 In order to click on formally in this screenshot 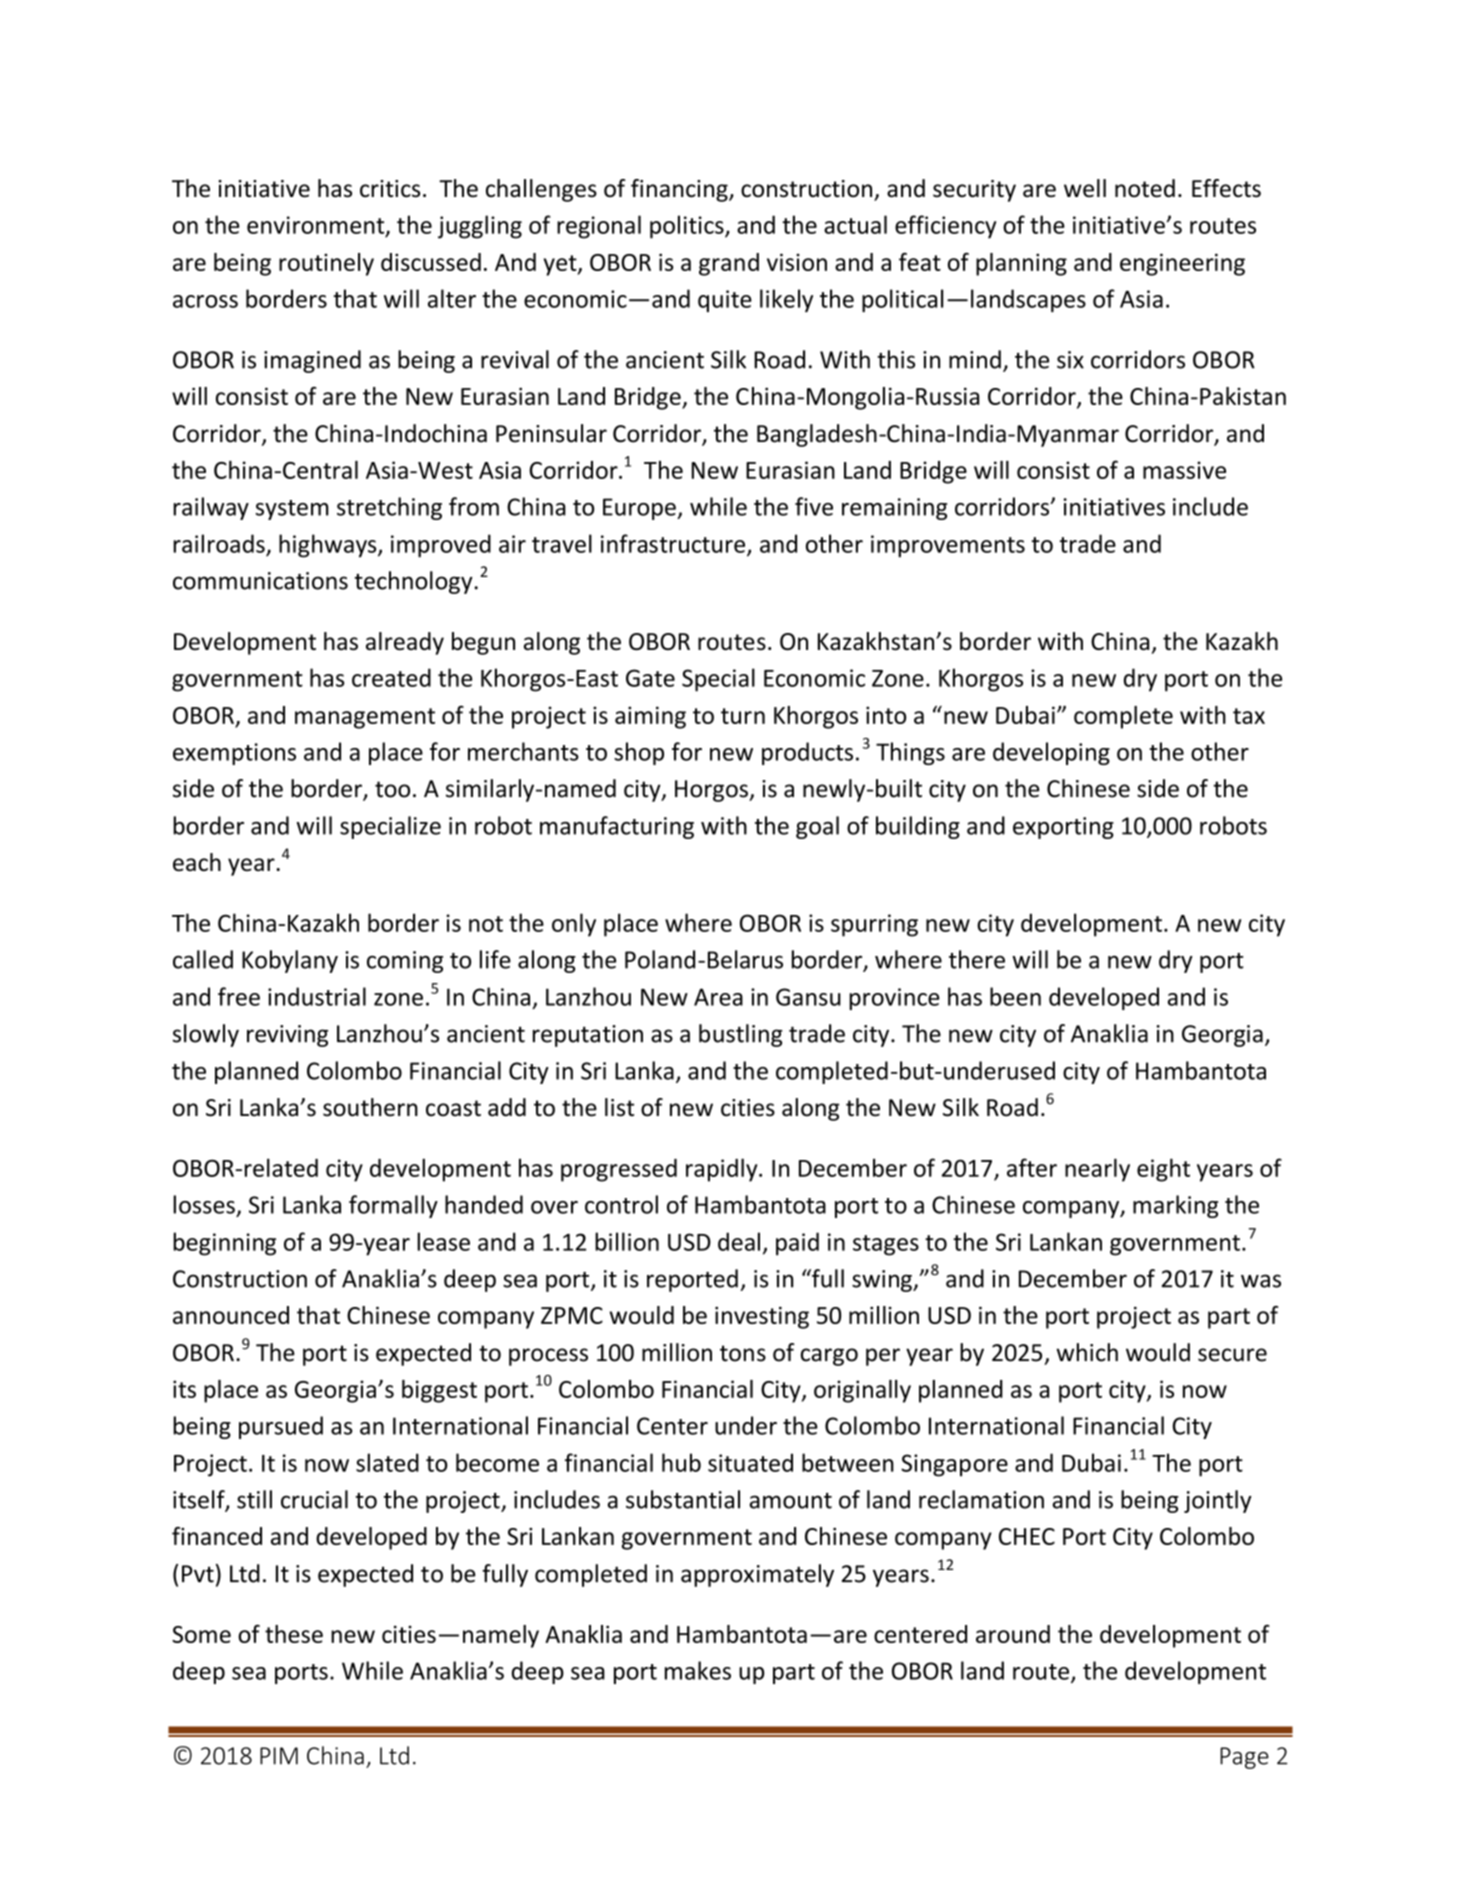, I will do `click(393, 1206)`.
